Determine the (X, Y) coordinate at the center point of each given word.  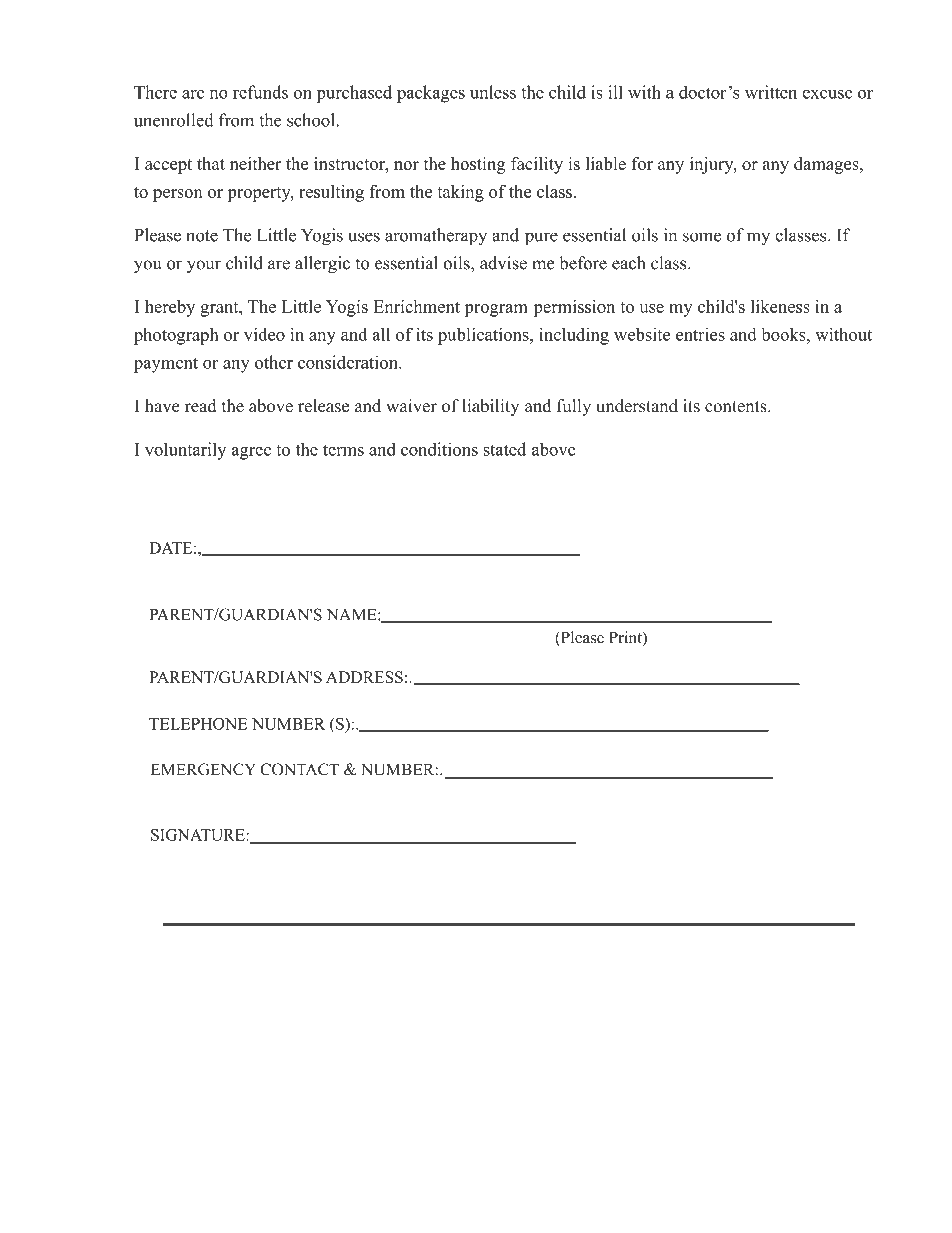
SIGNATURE (199, 835)
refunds (260, 92)
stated (504, 449)
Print (626, 638)
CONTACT (299, 769)
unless (493, 92)
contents (737, 407)
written (771, 92)
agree (251, 453)
